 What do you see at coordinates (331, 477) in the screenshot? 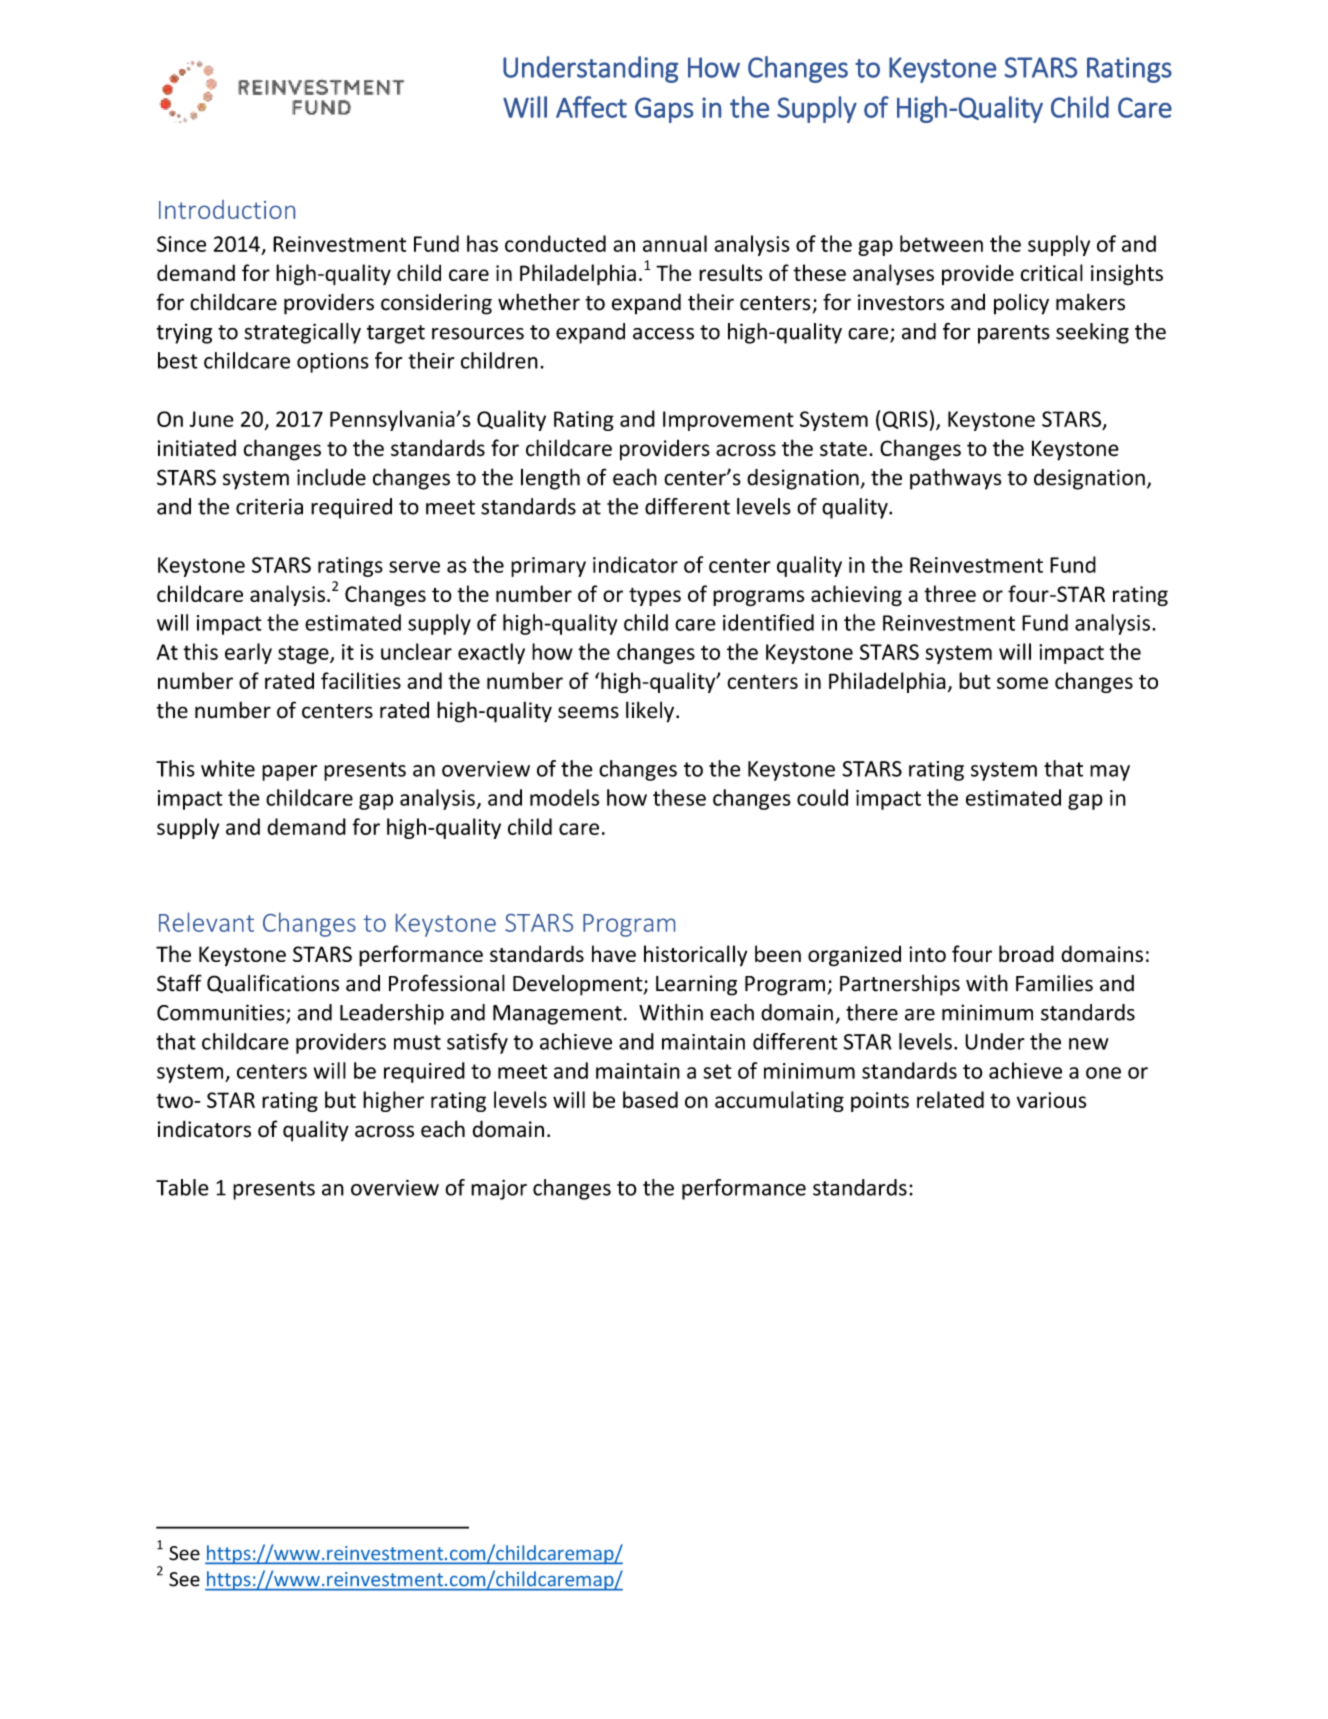
I see `include` at bounding box center [331, 477].
